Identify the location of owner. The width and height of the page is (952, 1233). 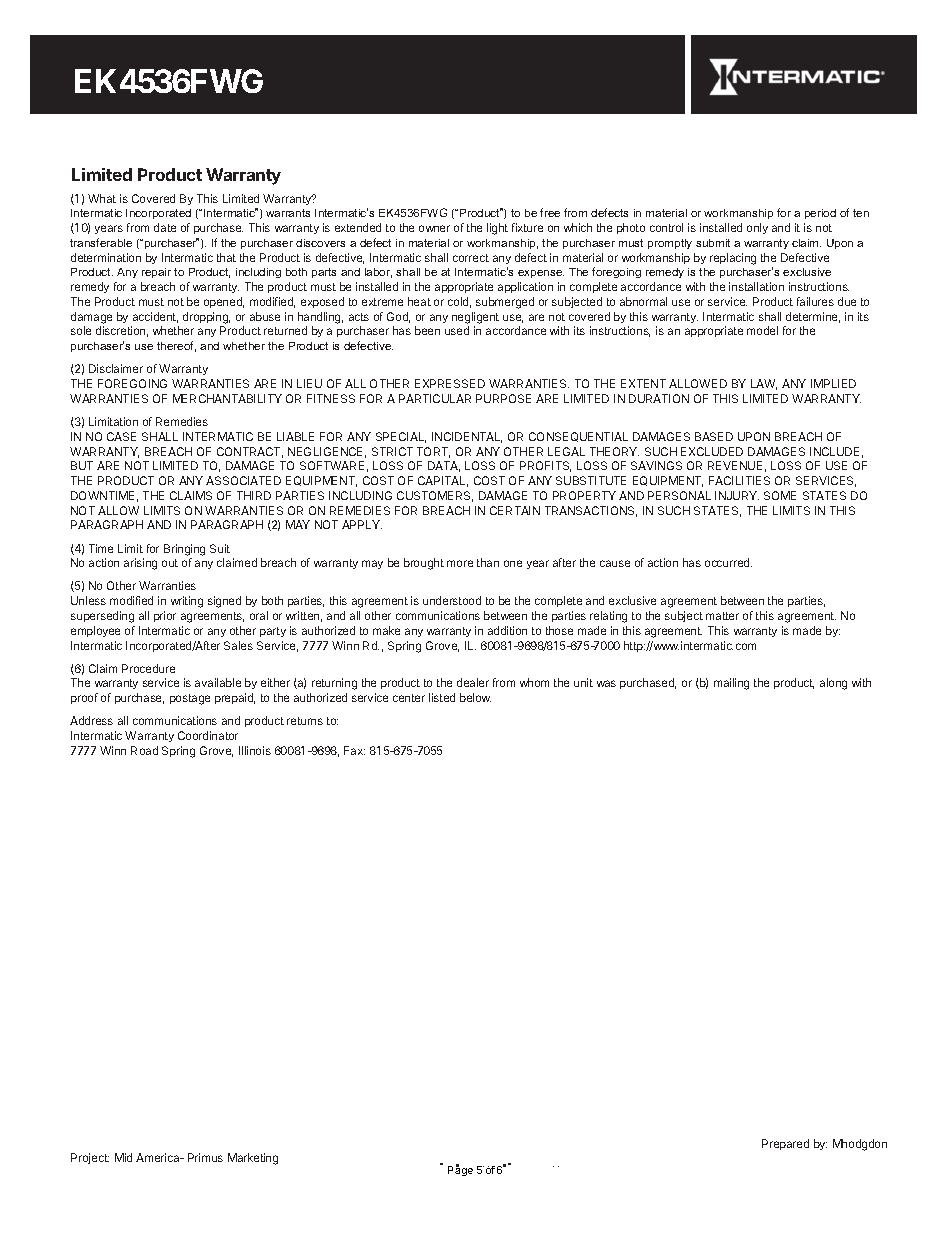
(434, 228).
